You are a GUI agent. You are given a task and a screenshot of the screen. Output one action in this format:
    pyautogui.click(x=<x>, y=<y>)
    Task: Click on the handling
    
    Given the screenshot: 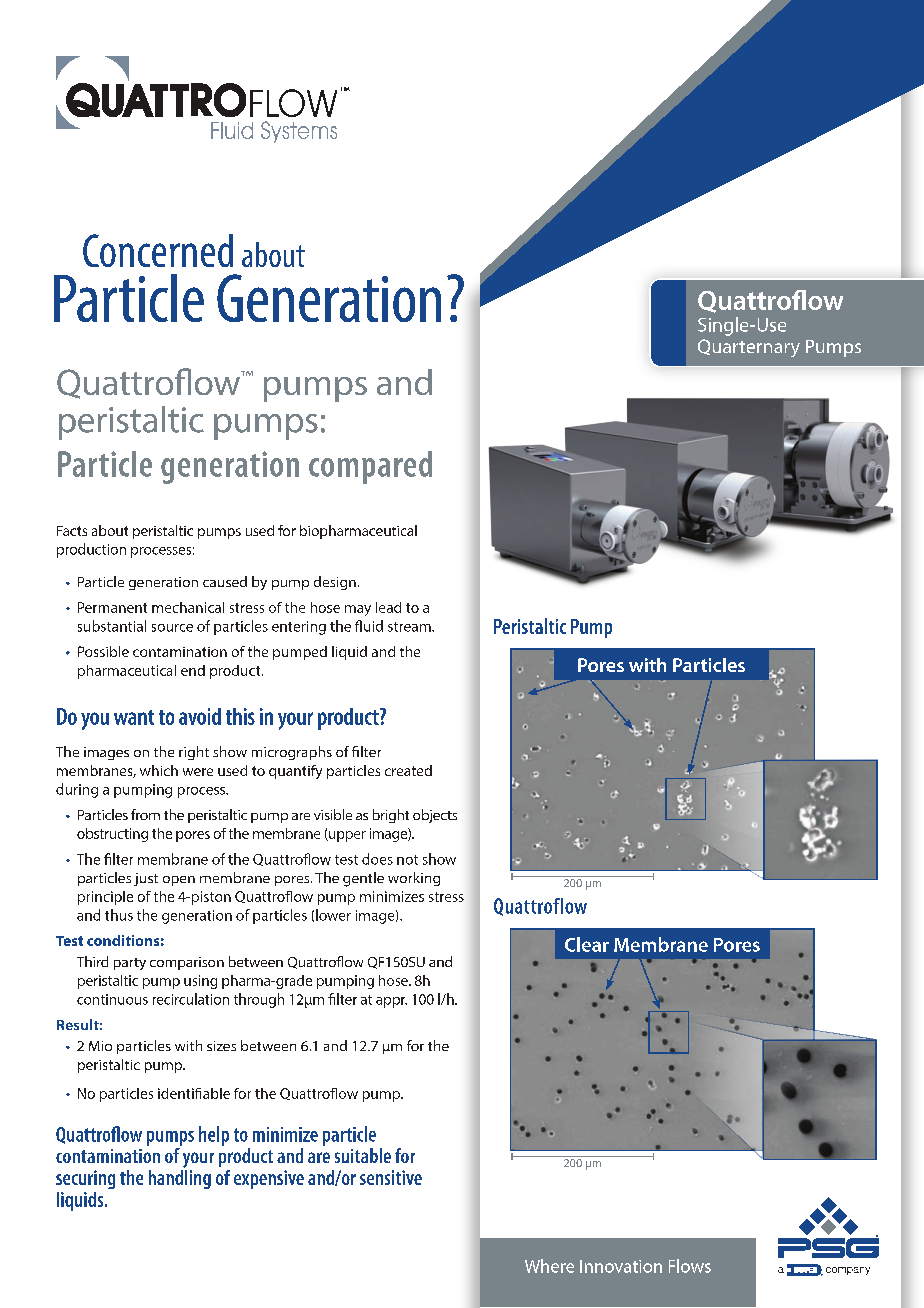 What is the action you would take?
    pyautogui.click(x=180, y=1178)
